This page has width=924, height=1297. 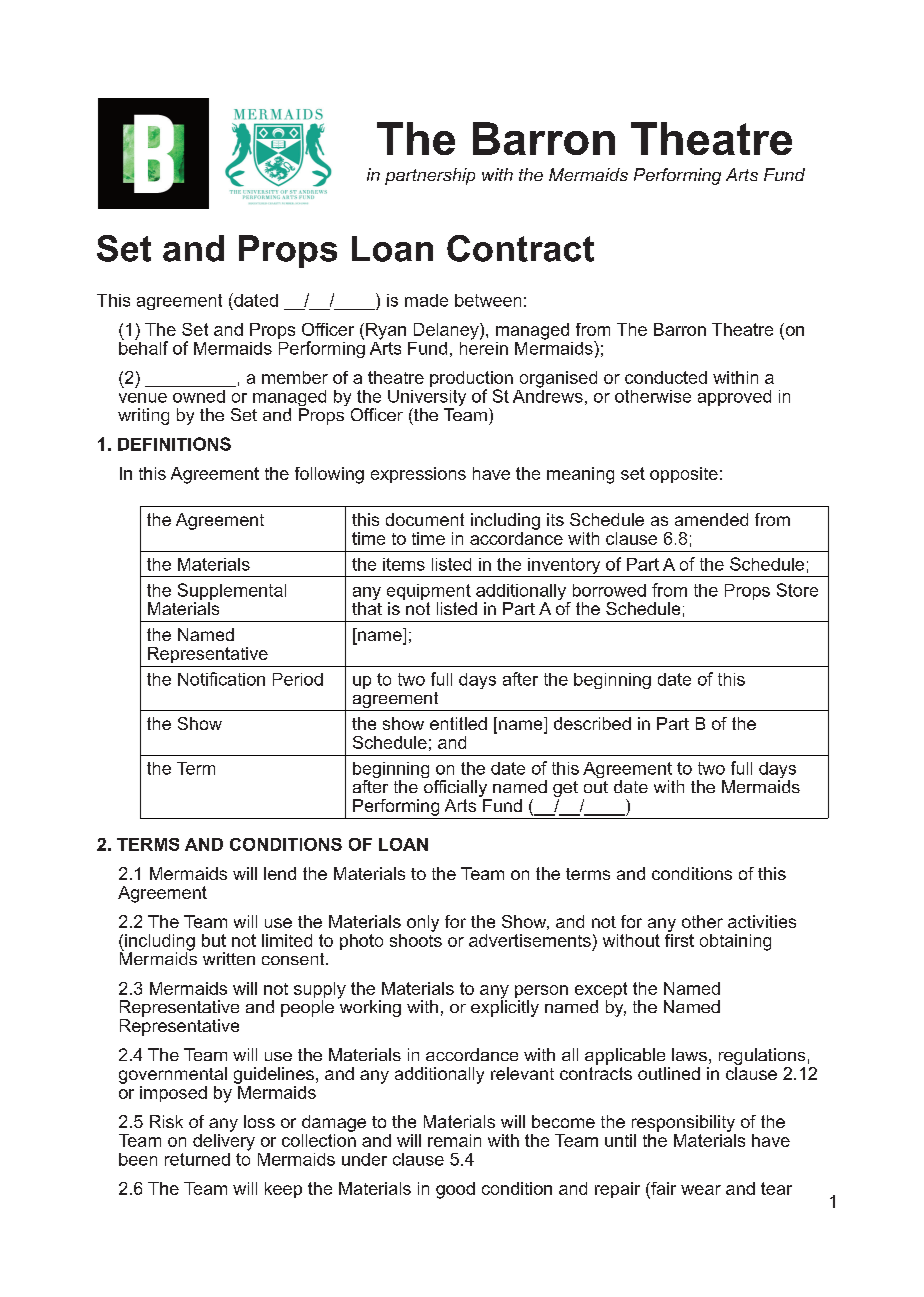 I want to click on returned, so click(x=197, y=1159).
